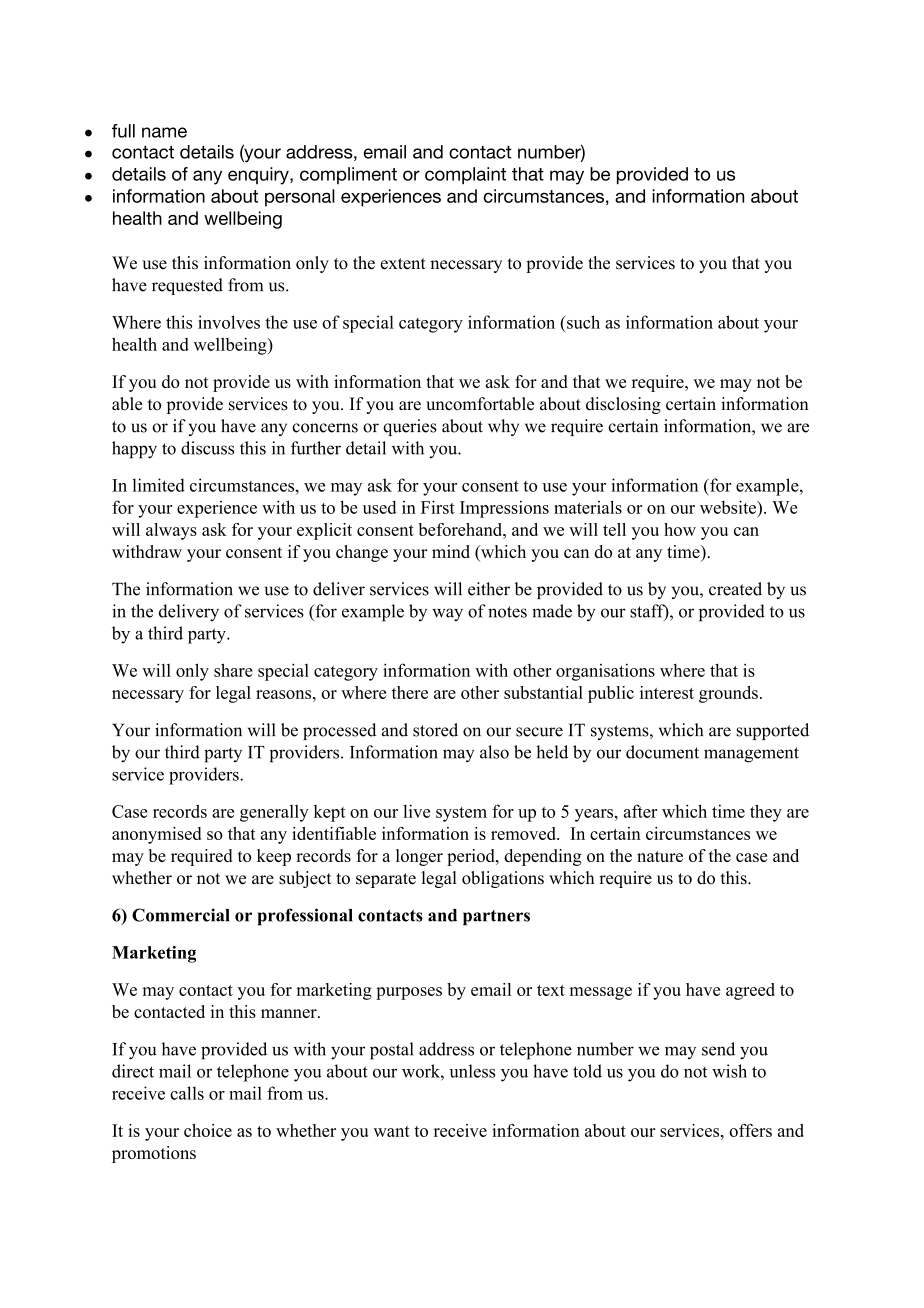  Describe the element at coordinates (208, 1130) in the document. I see `choice` at that location.
